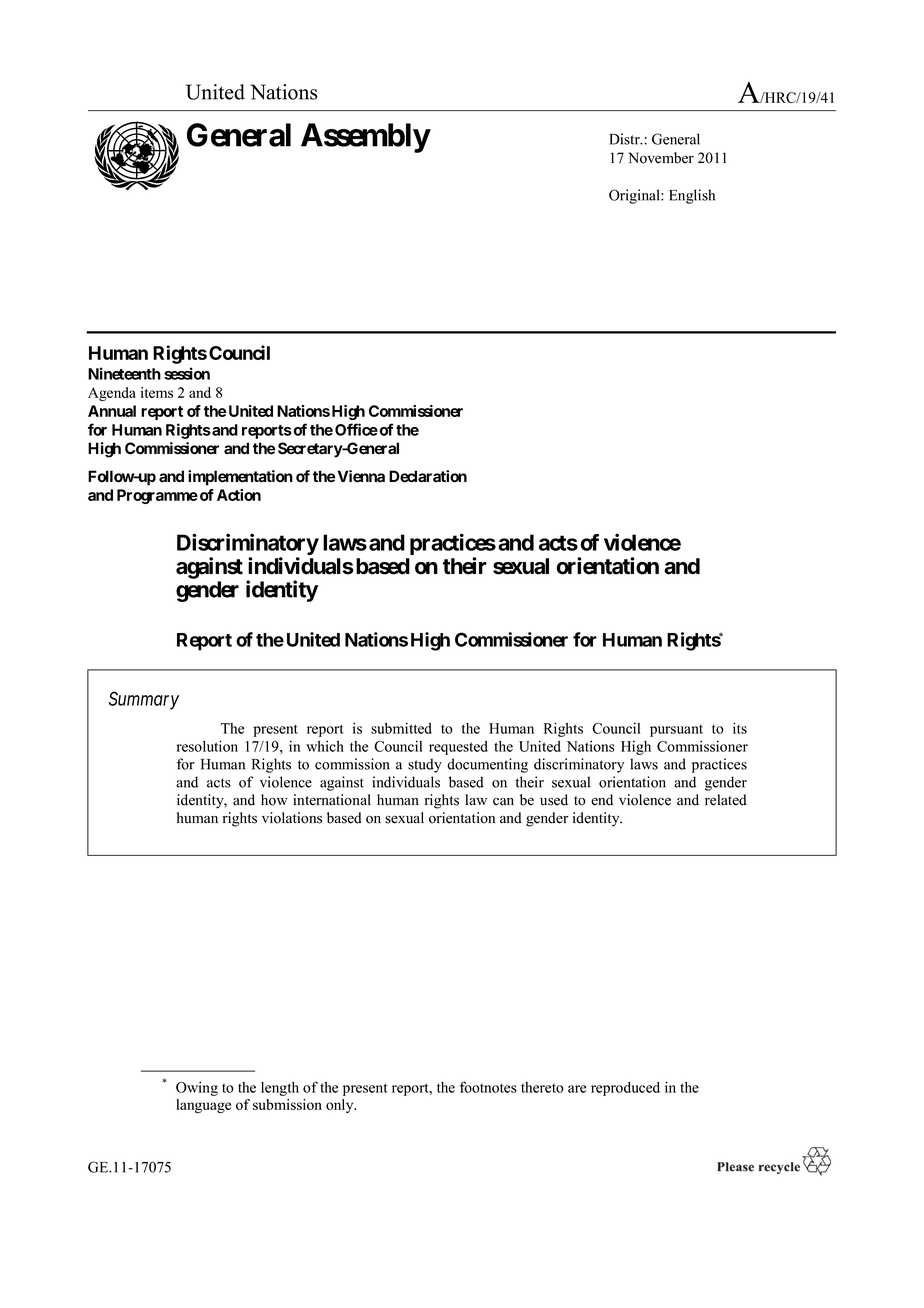 Image resolution: width=924 pixels, height=1308 pixels. Describe the element at coordinates (428, 476) in the image. I see `Declaration` at that location.
